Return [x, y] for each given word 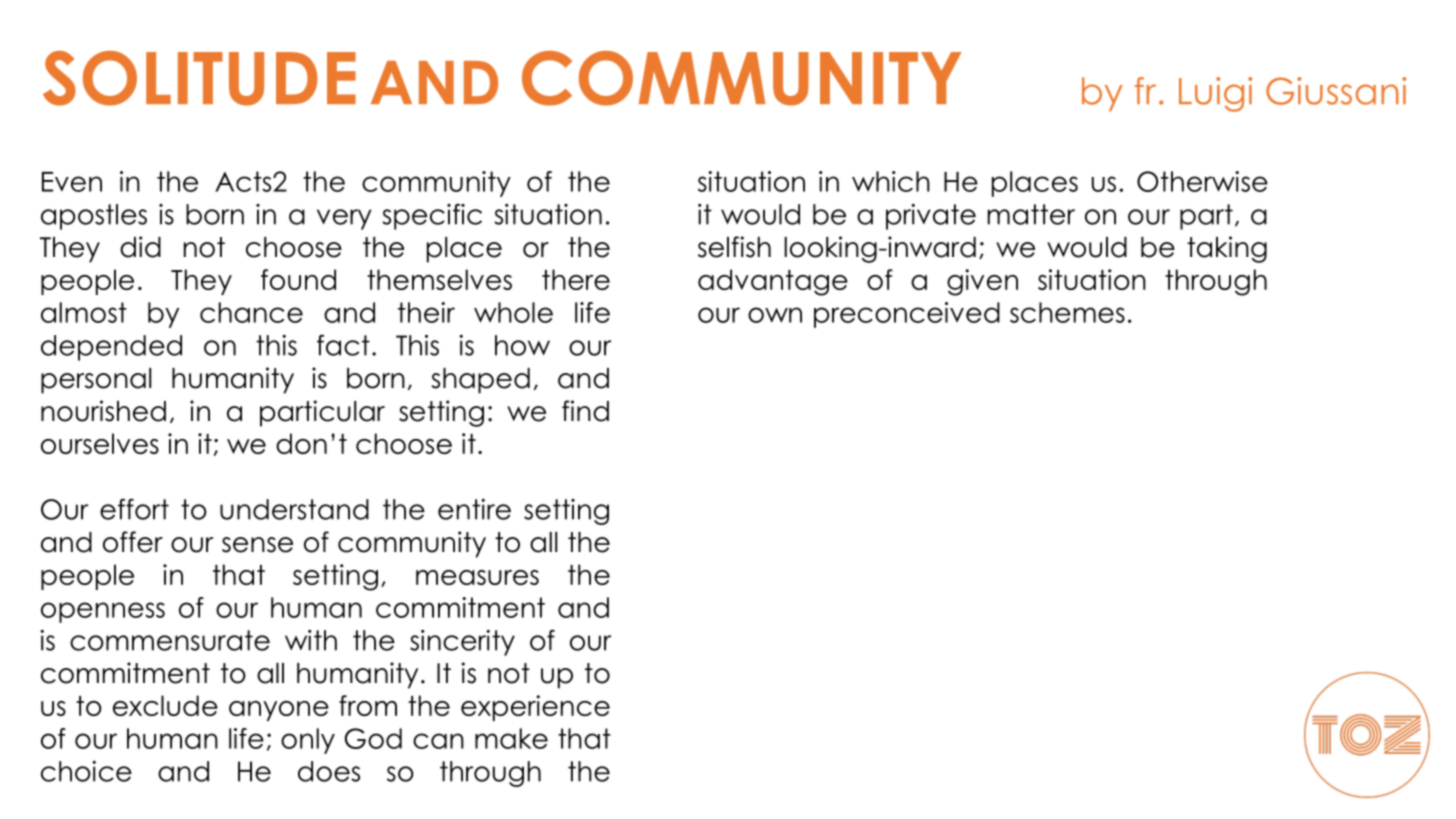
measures [477, 577]
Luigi [1215, 94]
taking [1227, 249]
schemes [1067, 312]
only [308, 741]
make [511, 738]
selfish [734, 247]
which [891, 181]
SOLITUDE [199, 78]
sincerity [462, 643]
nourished [103, 411]
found [298, 279]
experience [535, 708]
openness [103, 612]
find [585, 411]
